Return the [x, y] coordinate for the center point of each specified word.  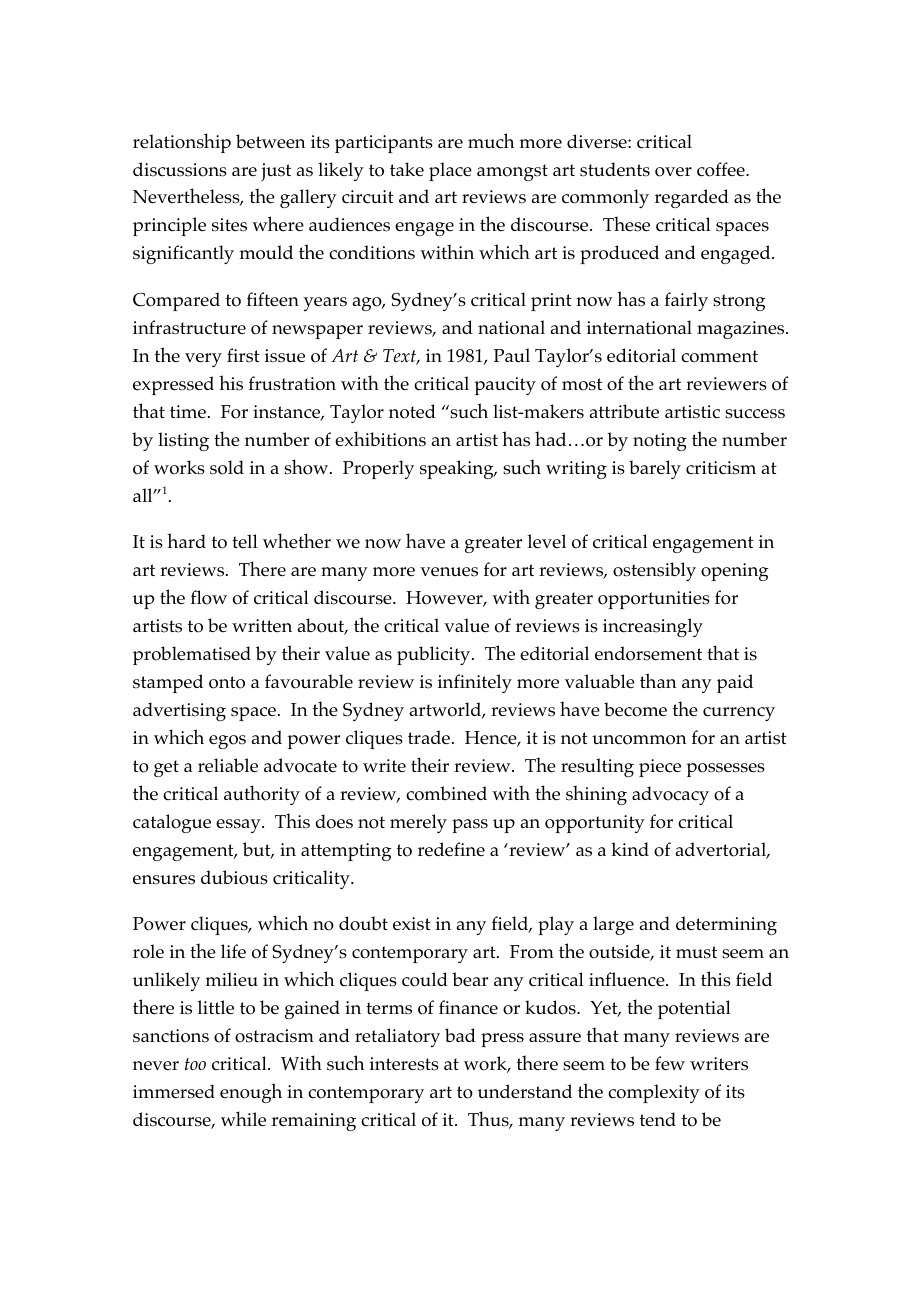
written [262, 625]
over [673, 172]
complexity [654, 1093]
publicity [435, 655]
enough [251, 1093]
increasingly [653, 627]
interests [404, 1064]
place [450, 171]
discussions [180, 169]
